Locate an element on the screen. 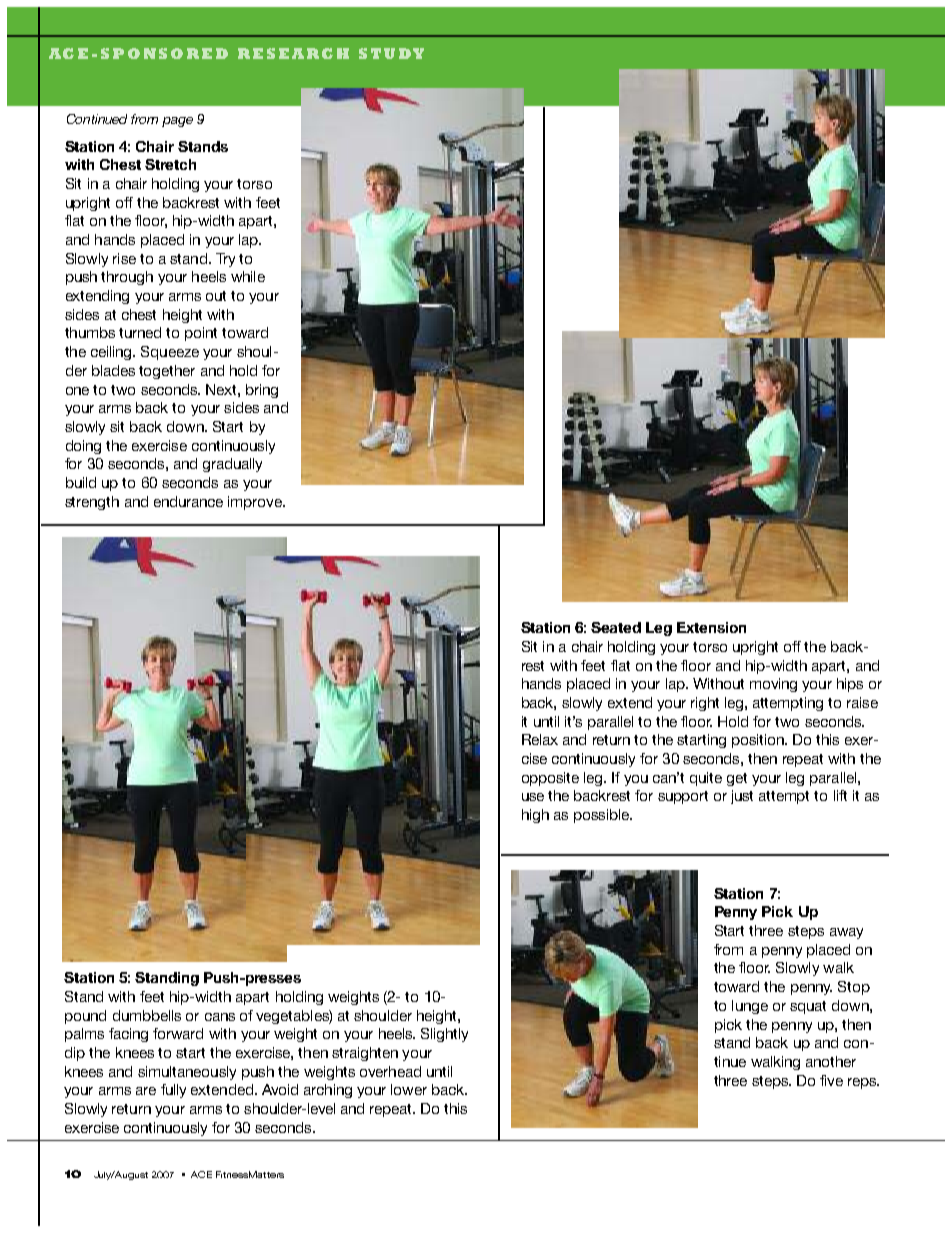  Stretch is located at coordinates (170, 164).
